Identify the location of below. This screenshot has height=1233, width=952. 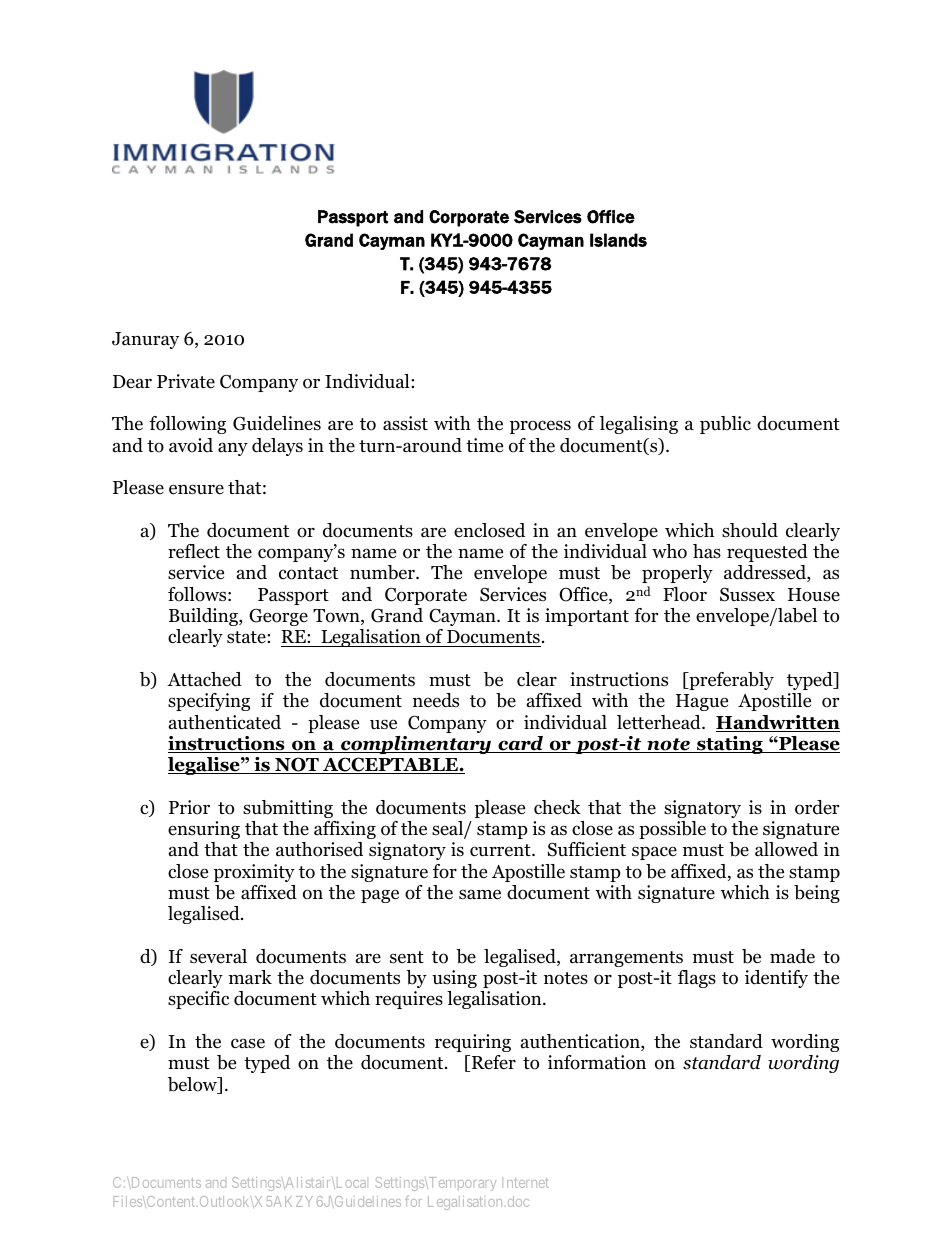
(193, 1085).
